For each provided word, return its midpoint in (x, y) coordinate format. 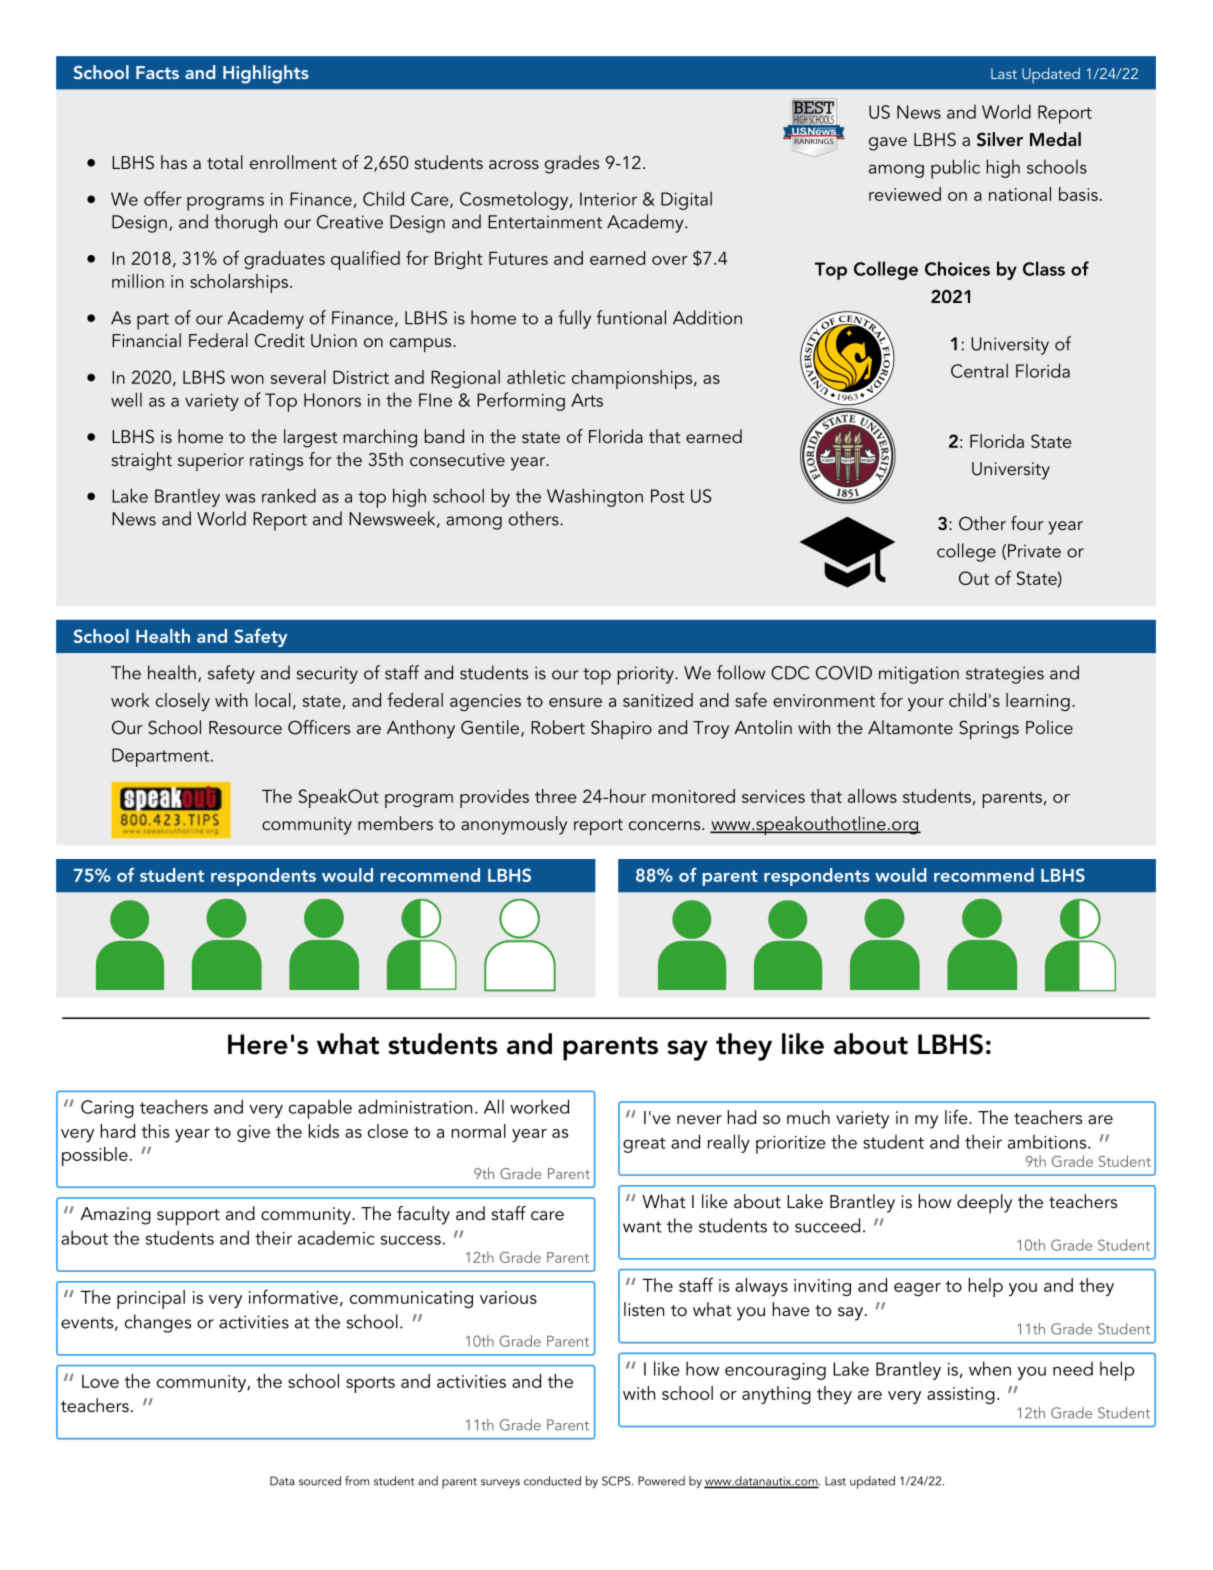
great (644, 1145)
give (253, 1133)
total (225, 162)
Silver (1000, 139)
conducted (552, 1481)
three (556, 796)
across (514, 164)
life (957, 1117)
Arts (587, 400)
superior (211, 462)
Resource (245, 727)
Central (979, 370)
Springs (989, 730)
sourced (320, 1481)
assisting (961, 1395)
